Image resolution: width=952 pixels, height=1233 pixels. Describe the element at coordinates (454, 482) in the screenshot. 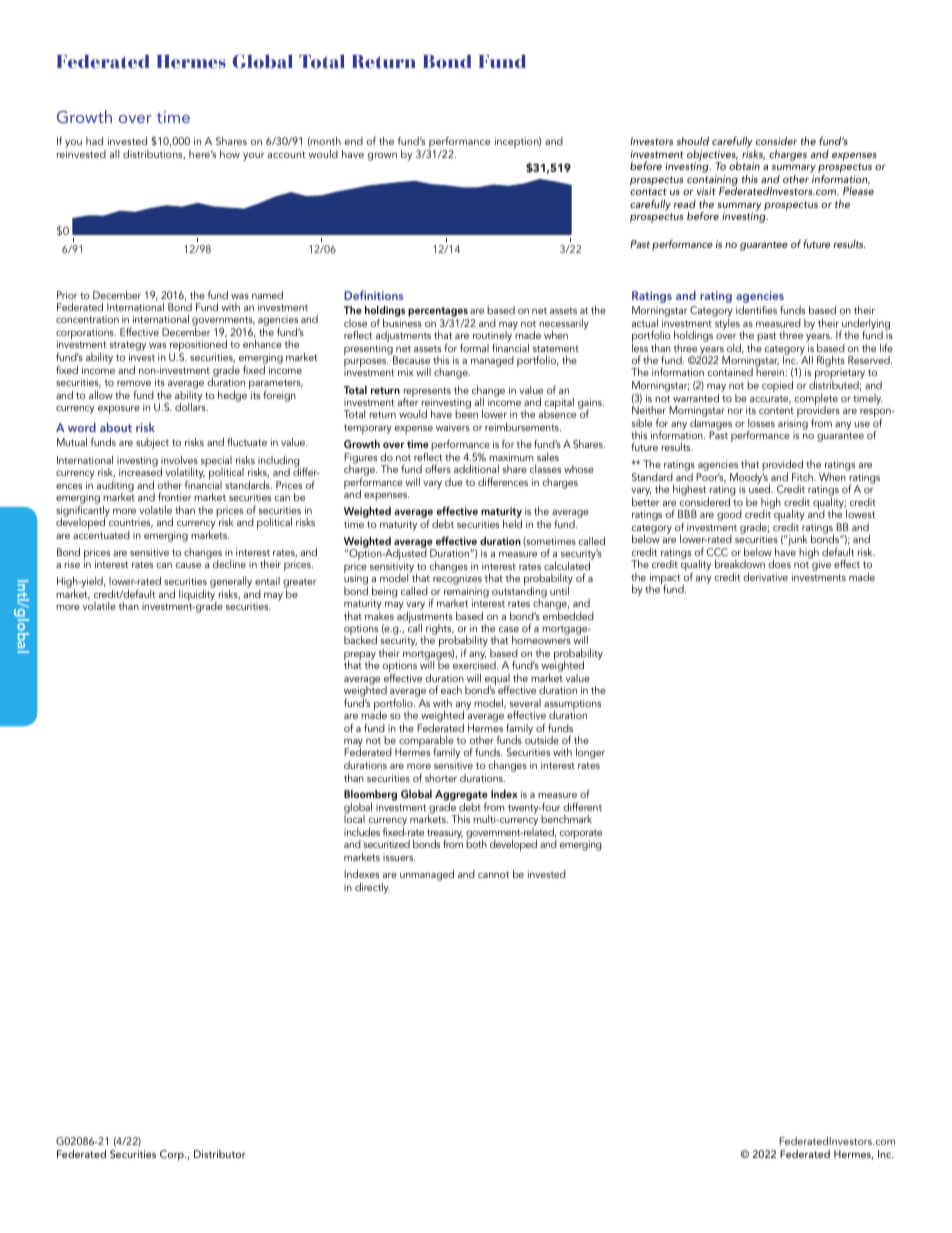

I see `due` at that location.
